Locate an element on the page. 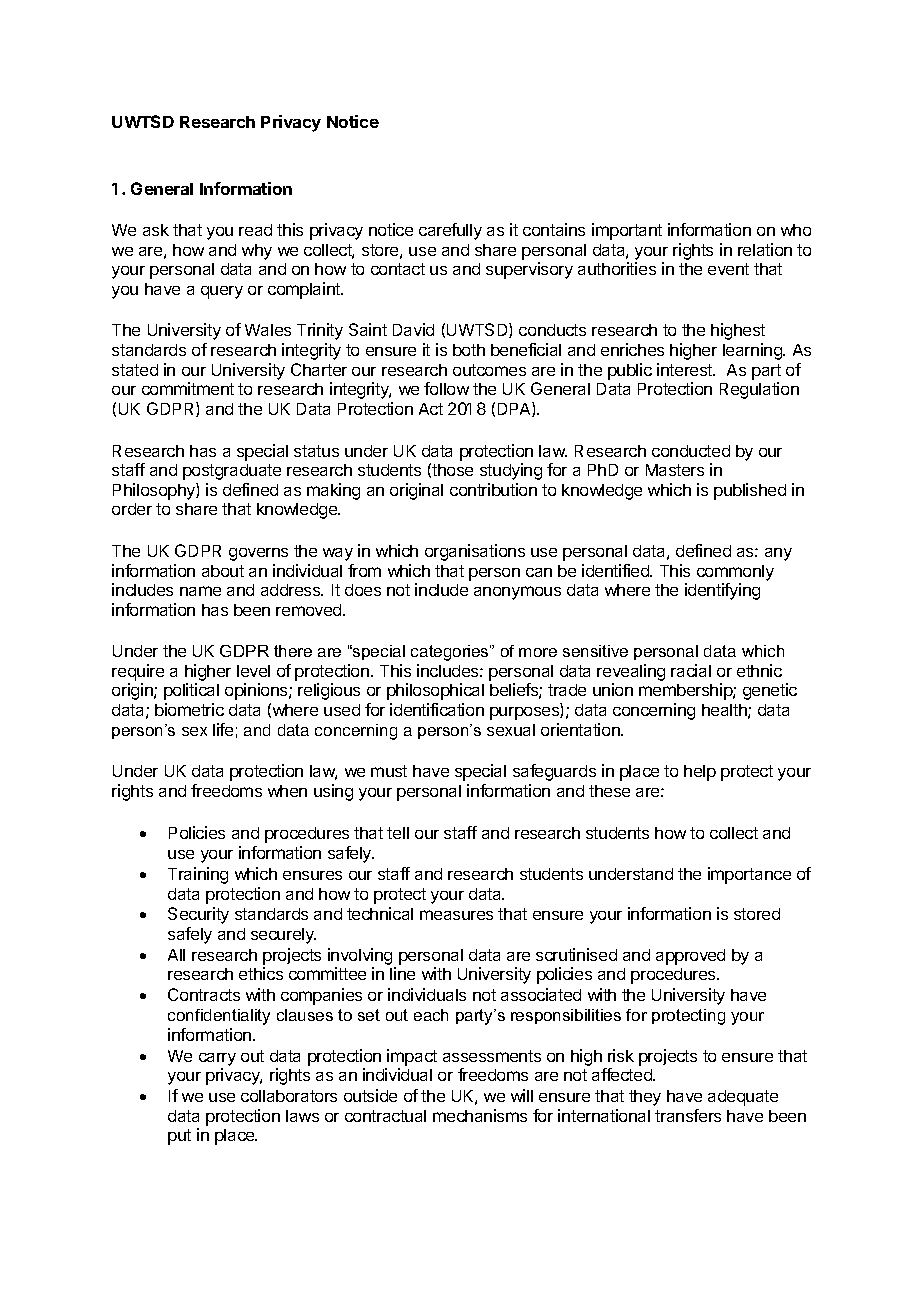 The width and height of the page is (924, 1308). conducted is located at coordinates (691, 451).
